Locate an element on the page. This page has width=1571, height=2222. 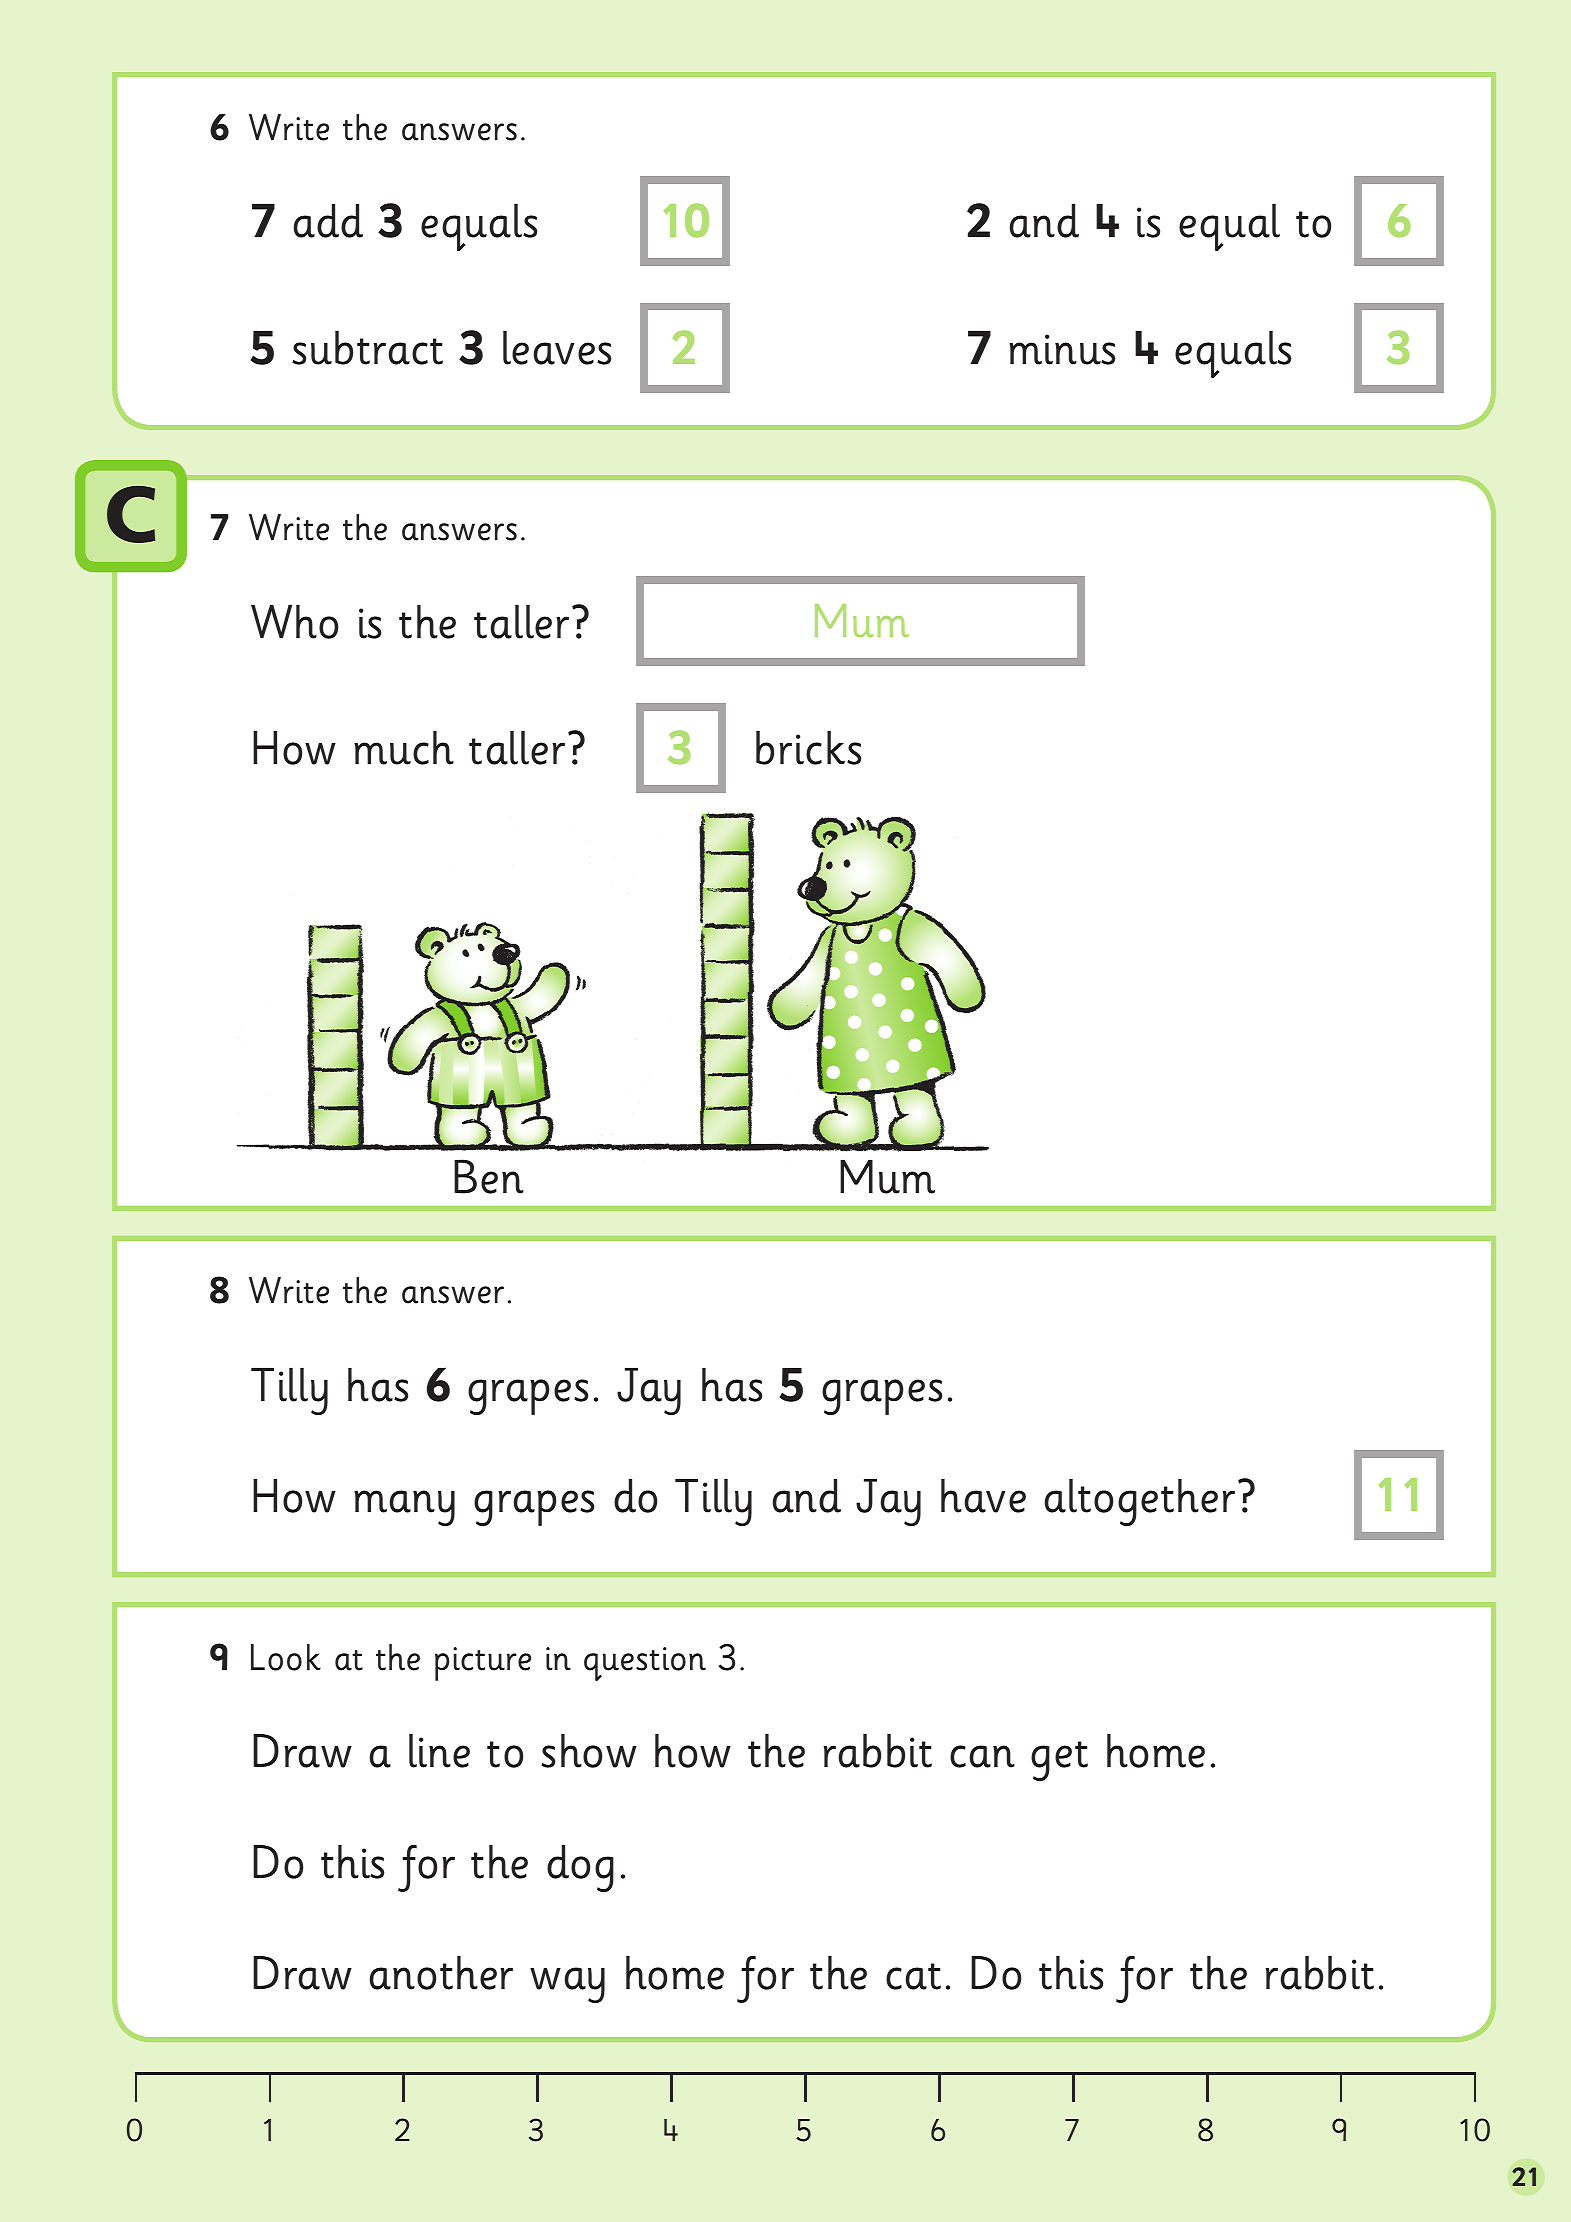
dog is located at coordinates (580, 1868).
